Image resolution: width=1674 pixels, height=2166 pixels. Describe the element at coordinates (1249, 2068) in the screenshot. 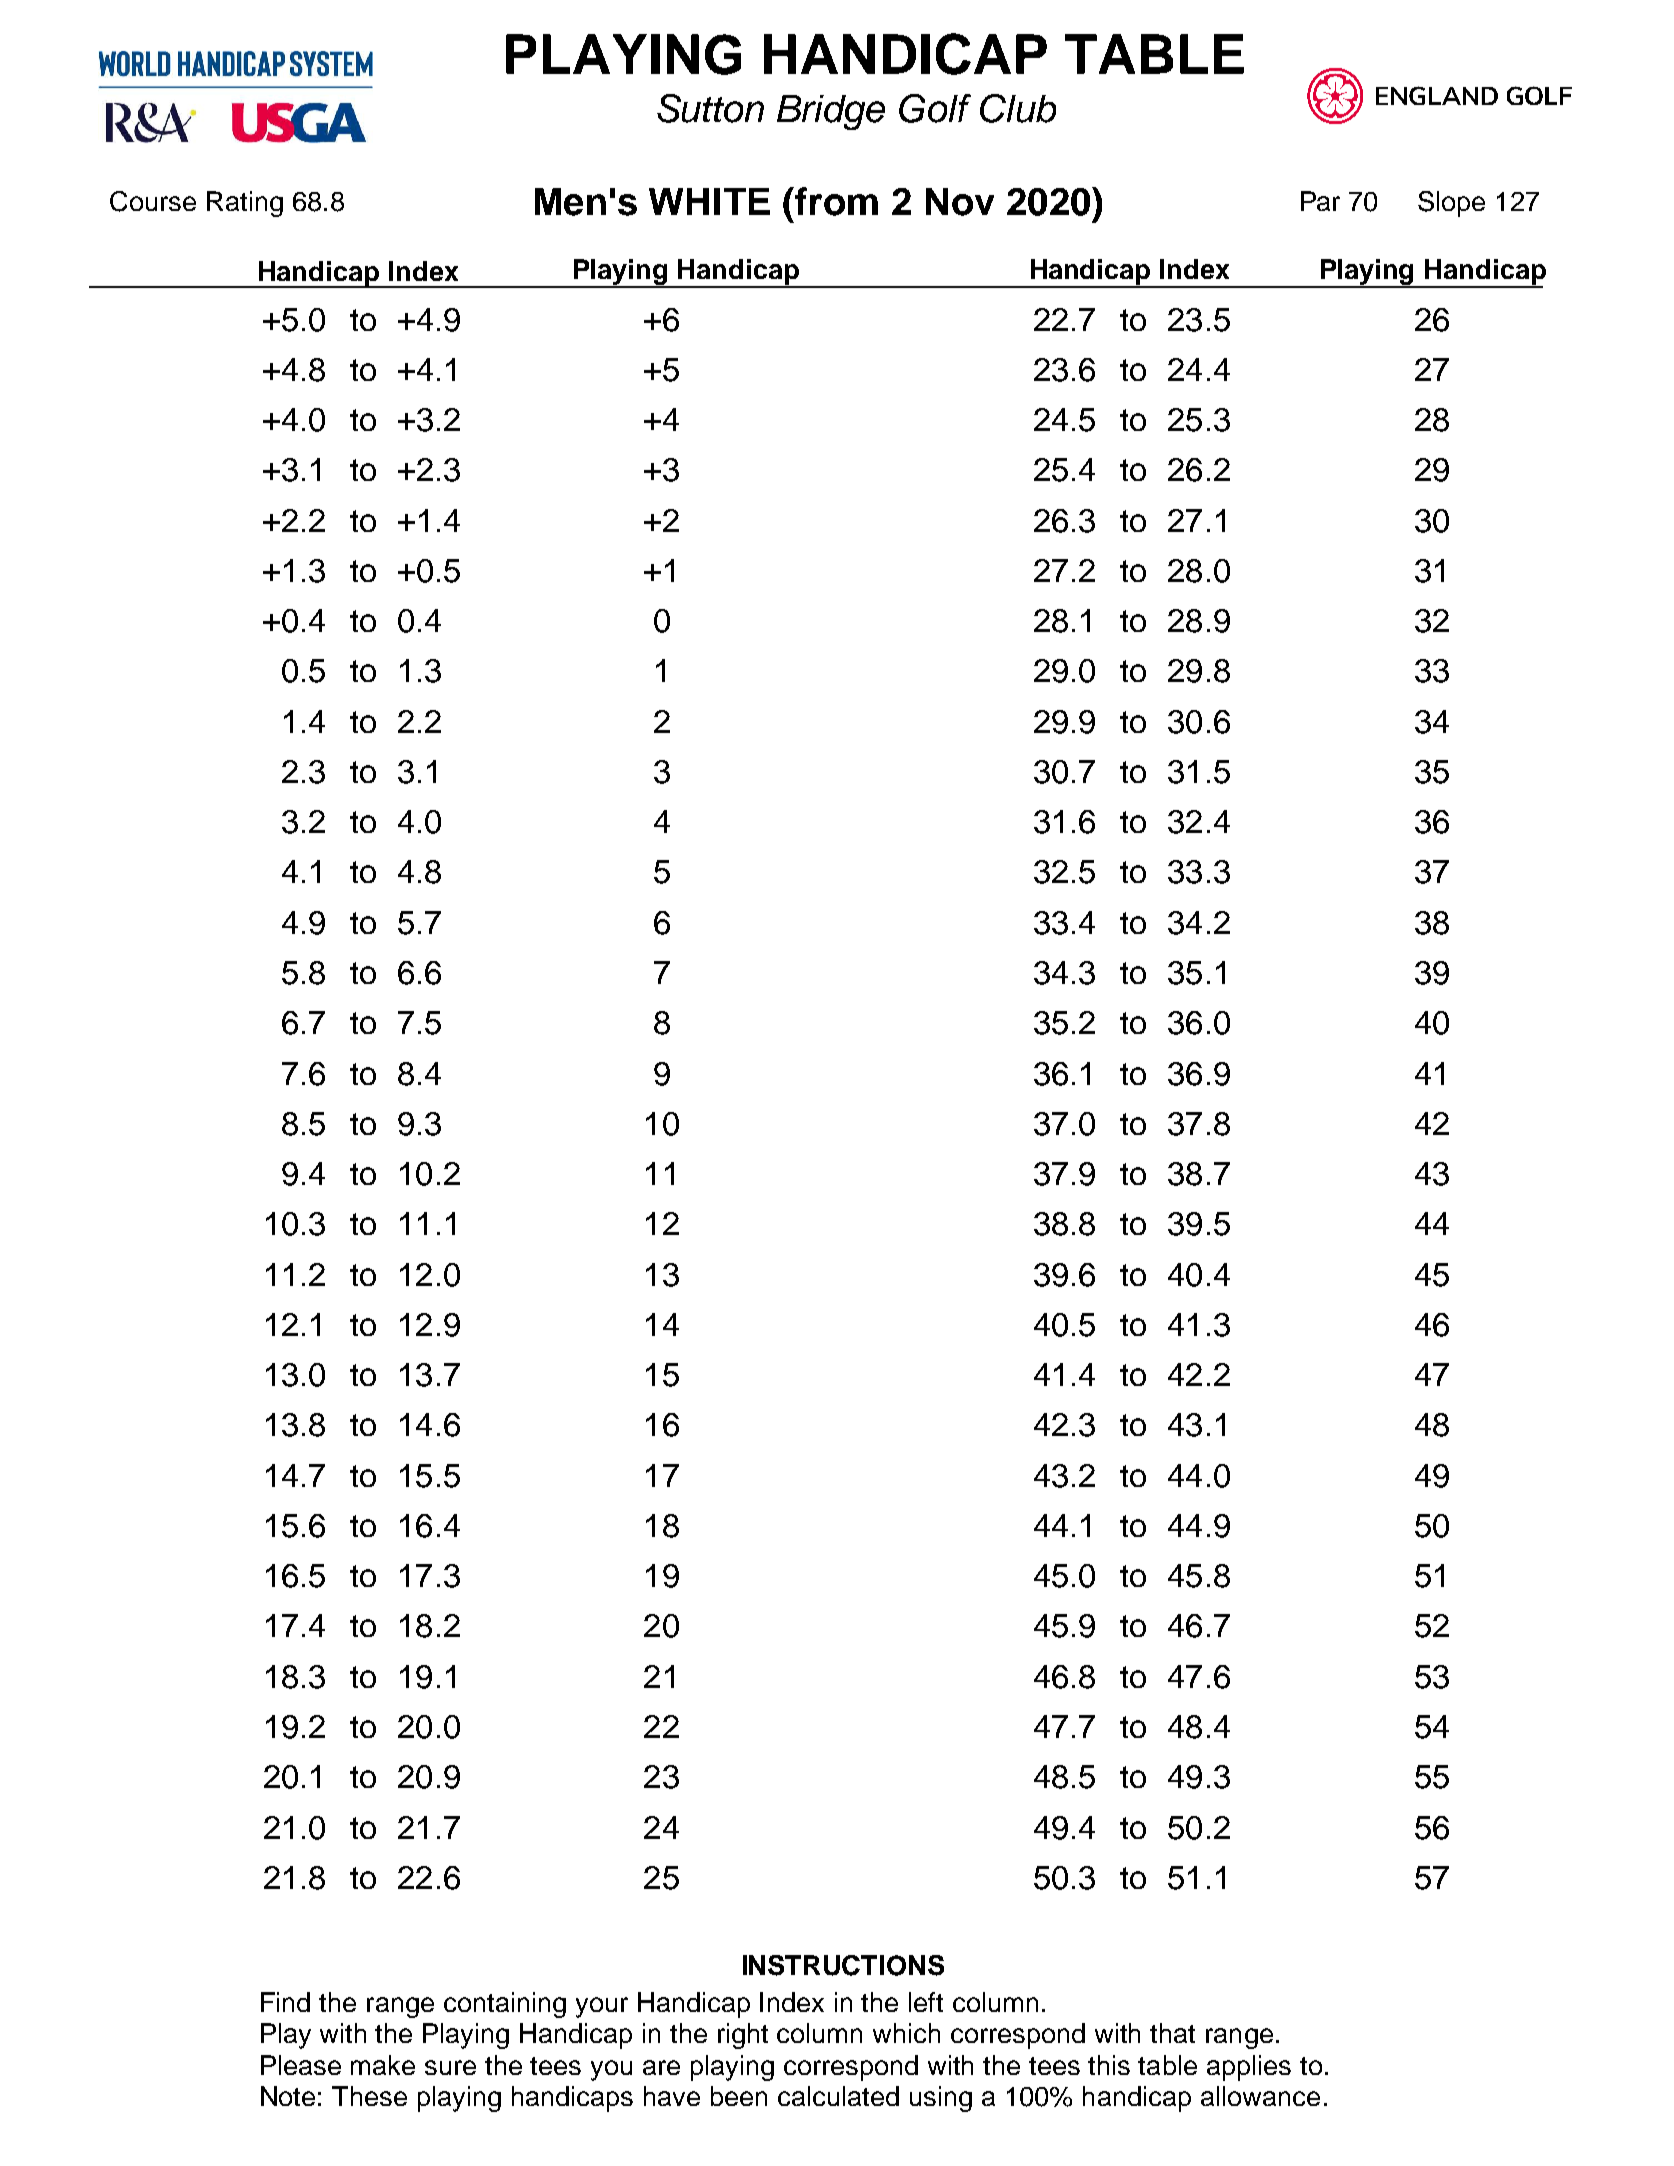

I see `applies` at that location.
